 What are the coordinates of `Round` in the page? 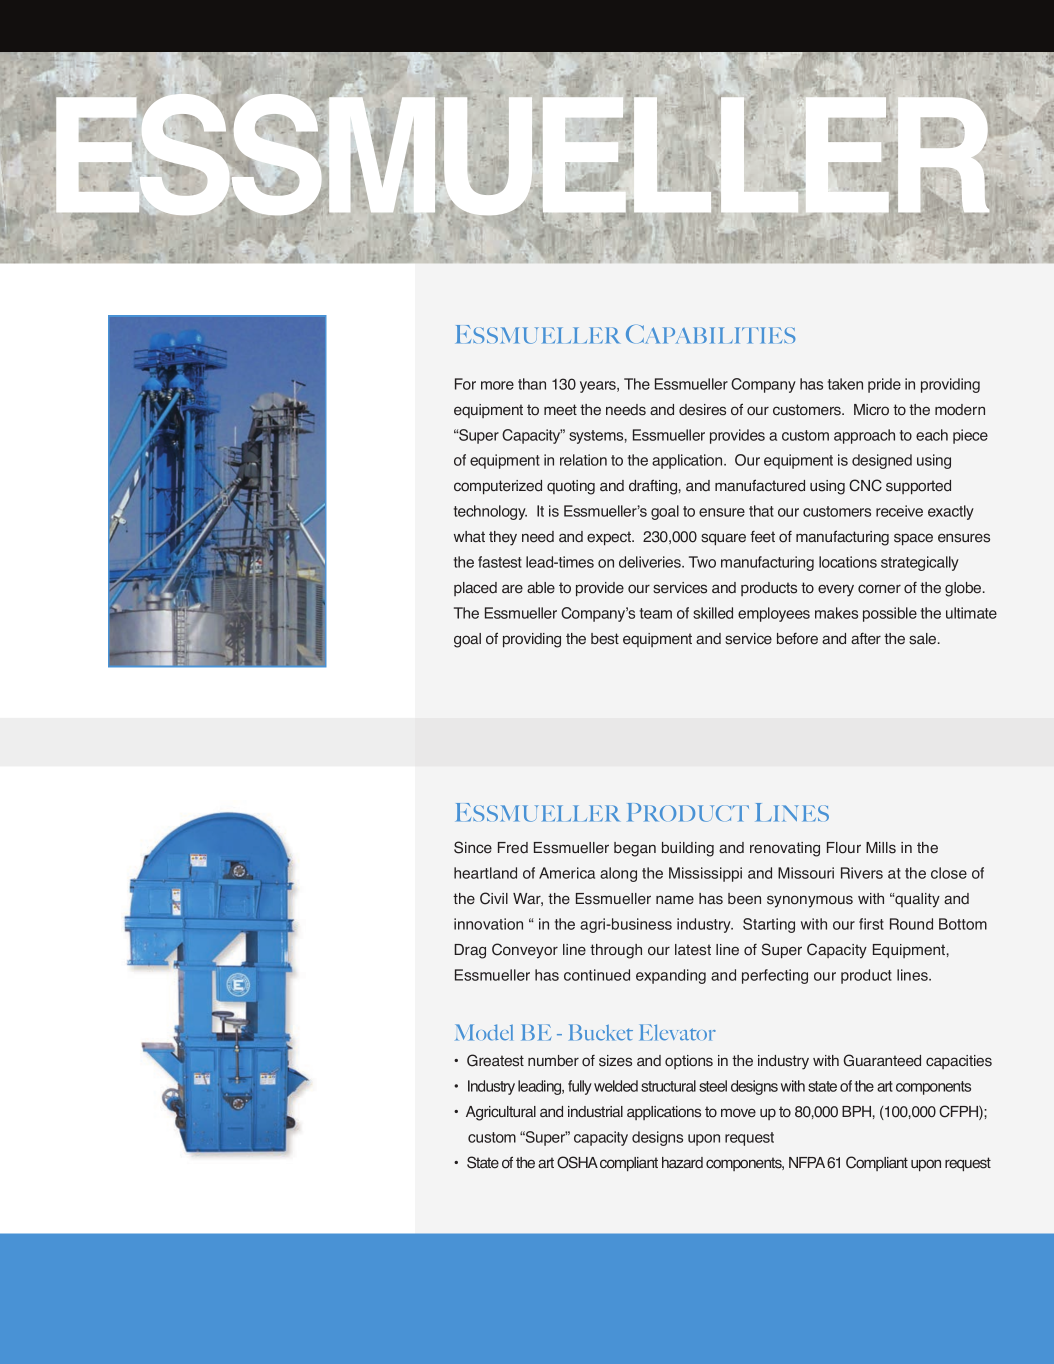 It's located at (911, 924).
